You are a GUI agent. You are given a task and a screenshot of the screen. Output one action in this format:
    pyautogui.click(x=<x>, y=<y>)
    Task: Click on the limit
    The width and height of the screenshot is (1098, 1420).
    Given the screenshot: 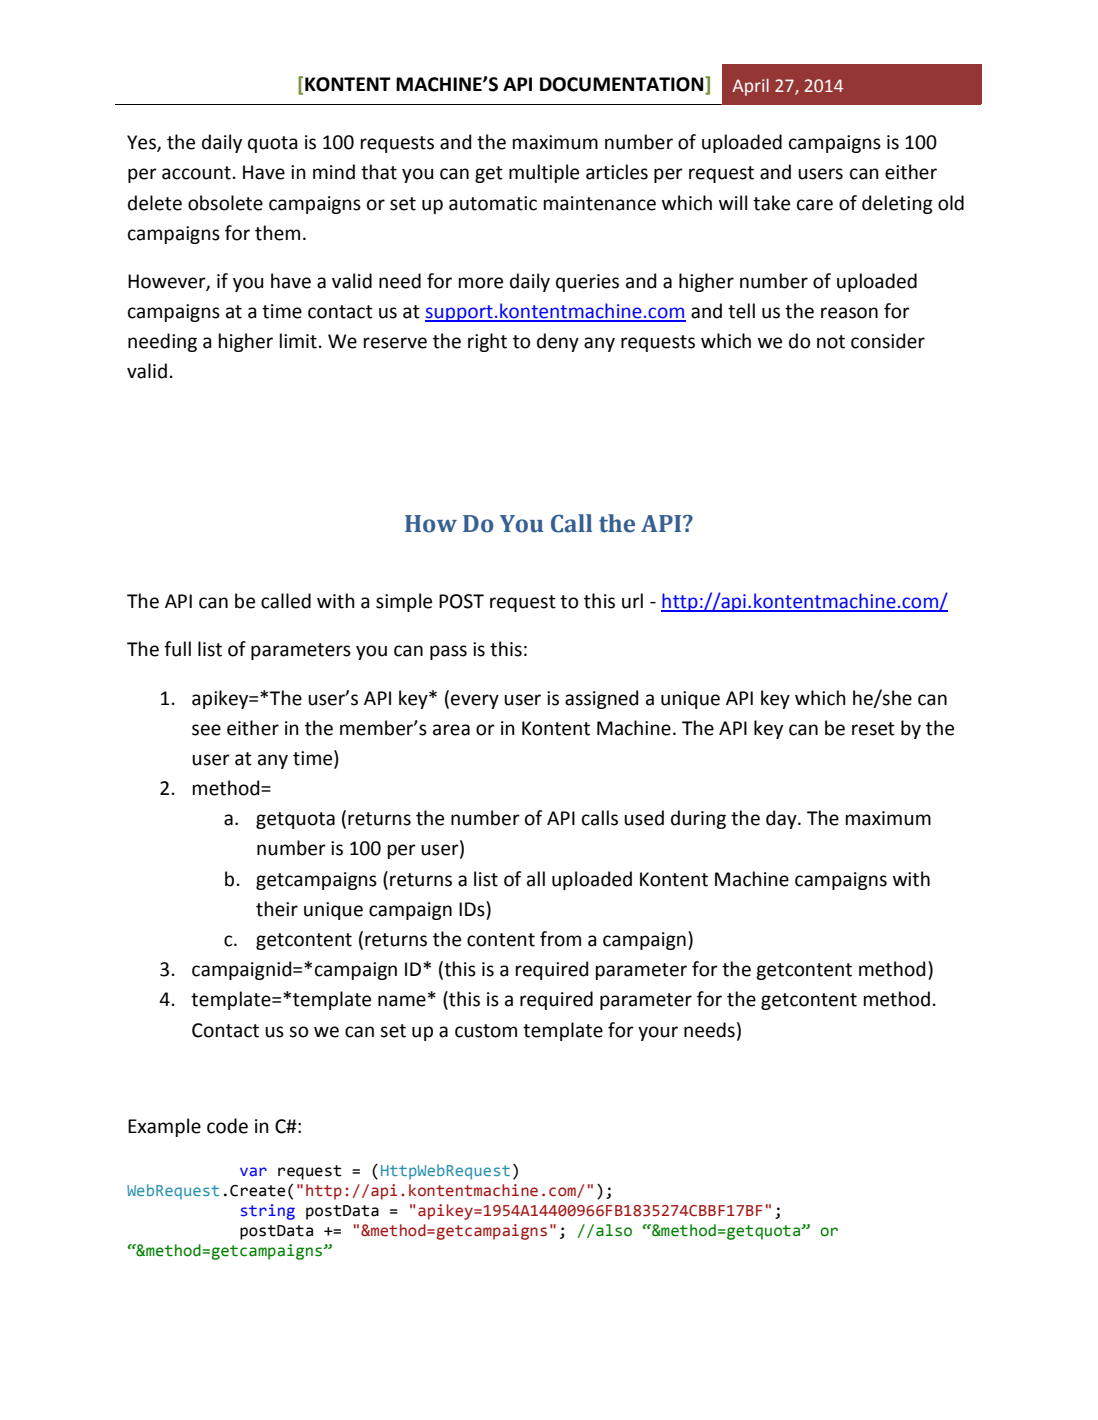 What is the action you would take?
    pyautogui.click(x=298, y=341)
